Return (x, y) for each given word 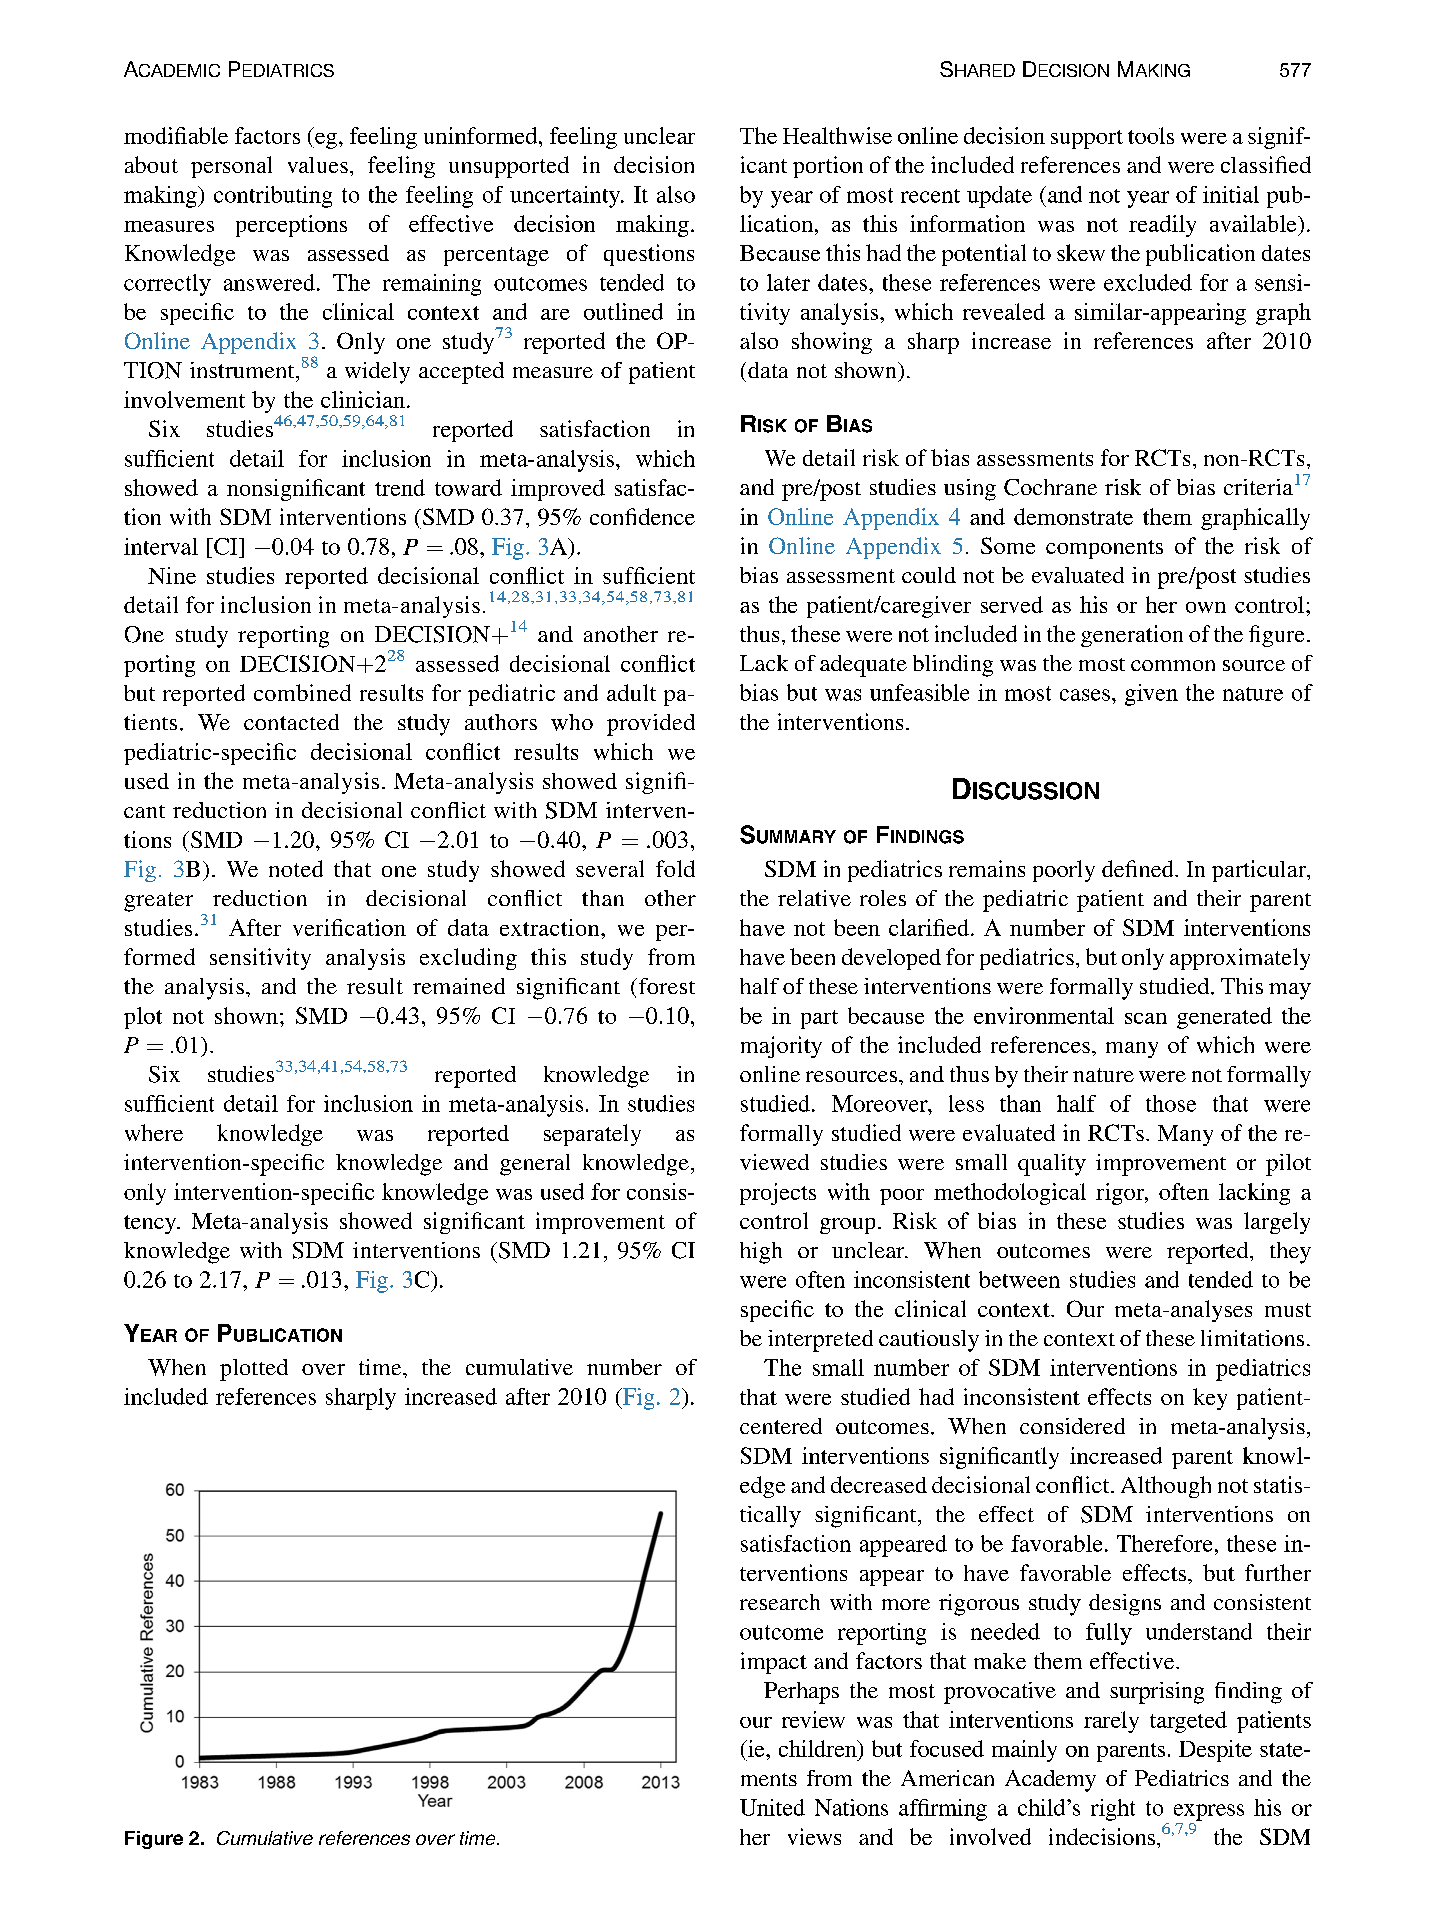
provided (651, 725)
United (772, 1807)
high (761, 1253)
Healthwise (837, 135)
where (154, 1132)
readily (1162, 226)
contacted (291, 722)
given (1151, 695)
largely (1277, 1223)
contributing (273, 197)
